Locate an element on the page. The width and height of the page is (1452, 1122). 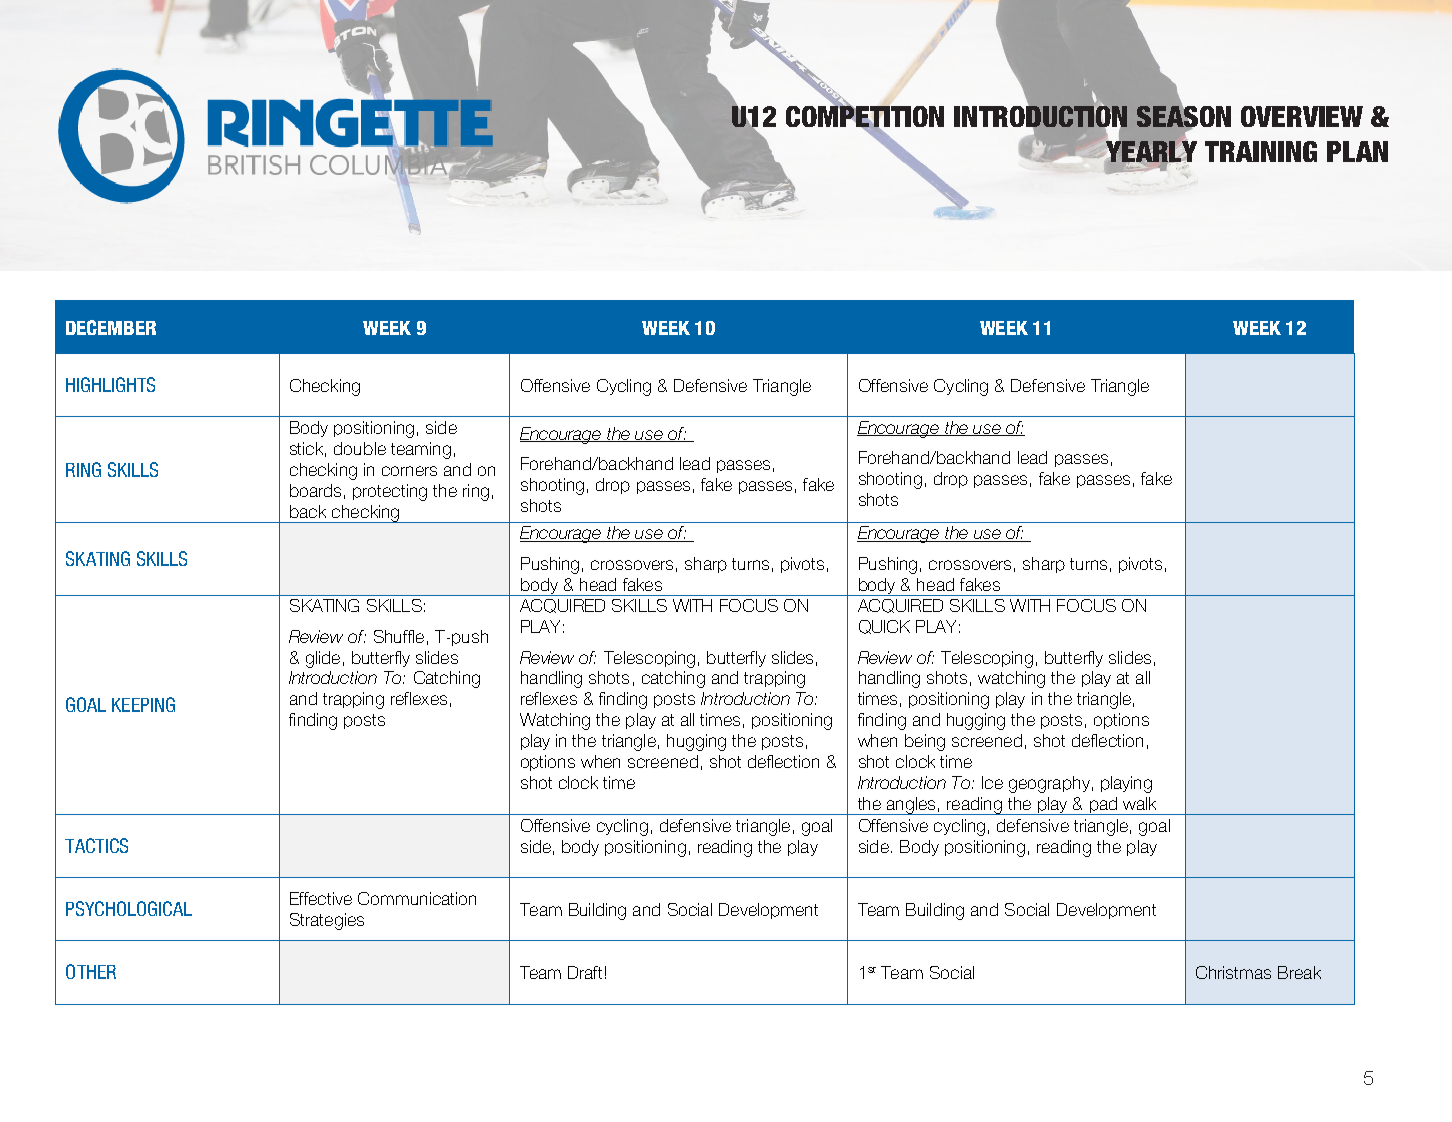
COMPETITION is located at coordinates (865, 117).
